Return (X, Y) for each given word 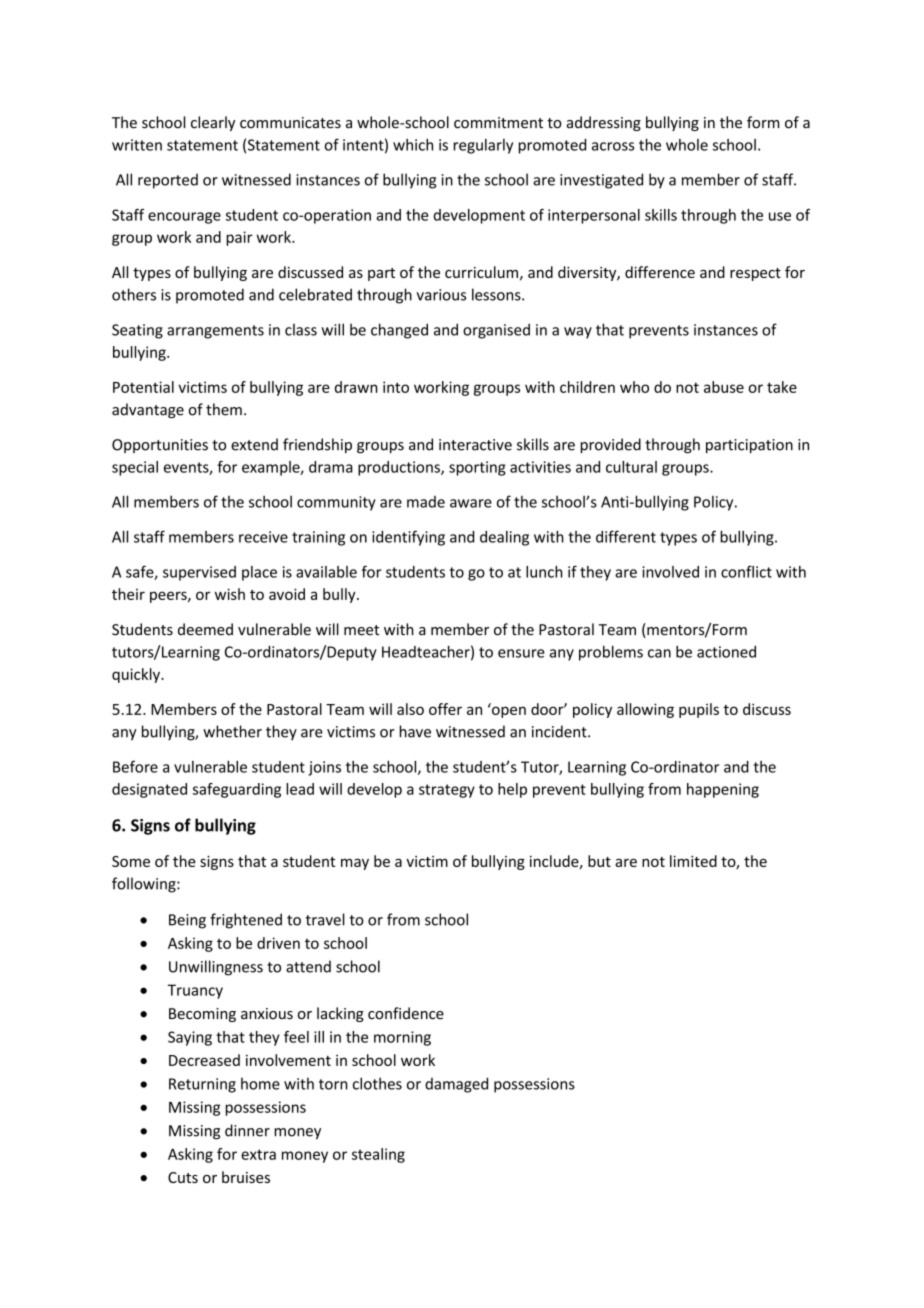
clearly (213, 123)
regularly (483, 146)
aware (471, 503)
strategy (447, 791)
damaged (456, 1085)
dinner (247, 1130)
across (613, 146)
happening (723, 790)
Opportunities (160, 446)
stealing (378, 1155)
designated (149, 790)
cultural (631, 467)
